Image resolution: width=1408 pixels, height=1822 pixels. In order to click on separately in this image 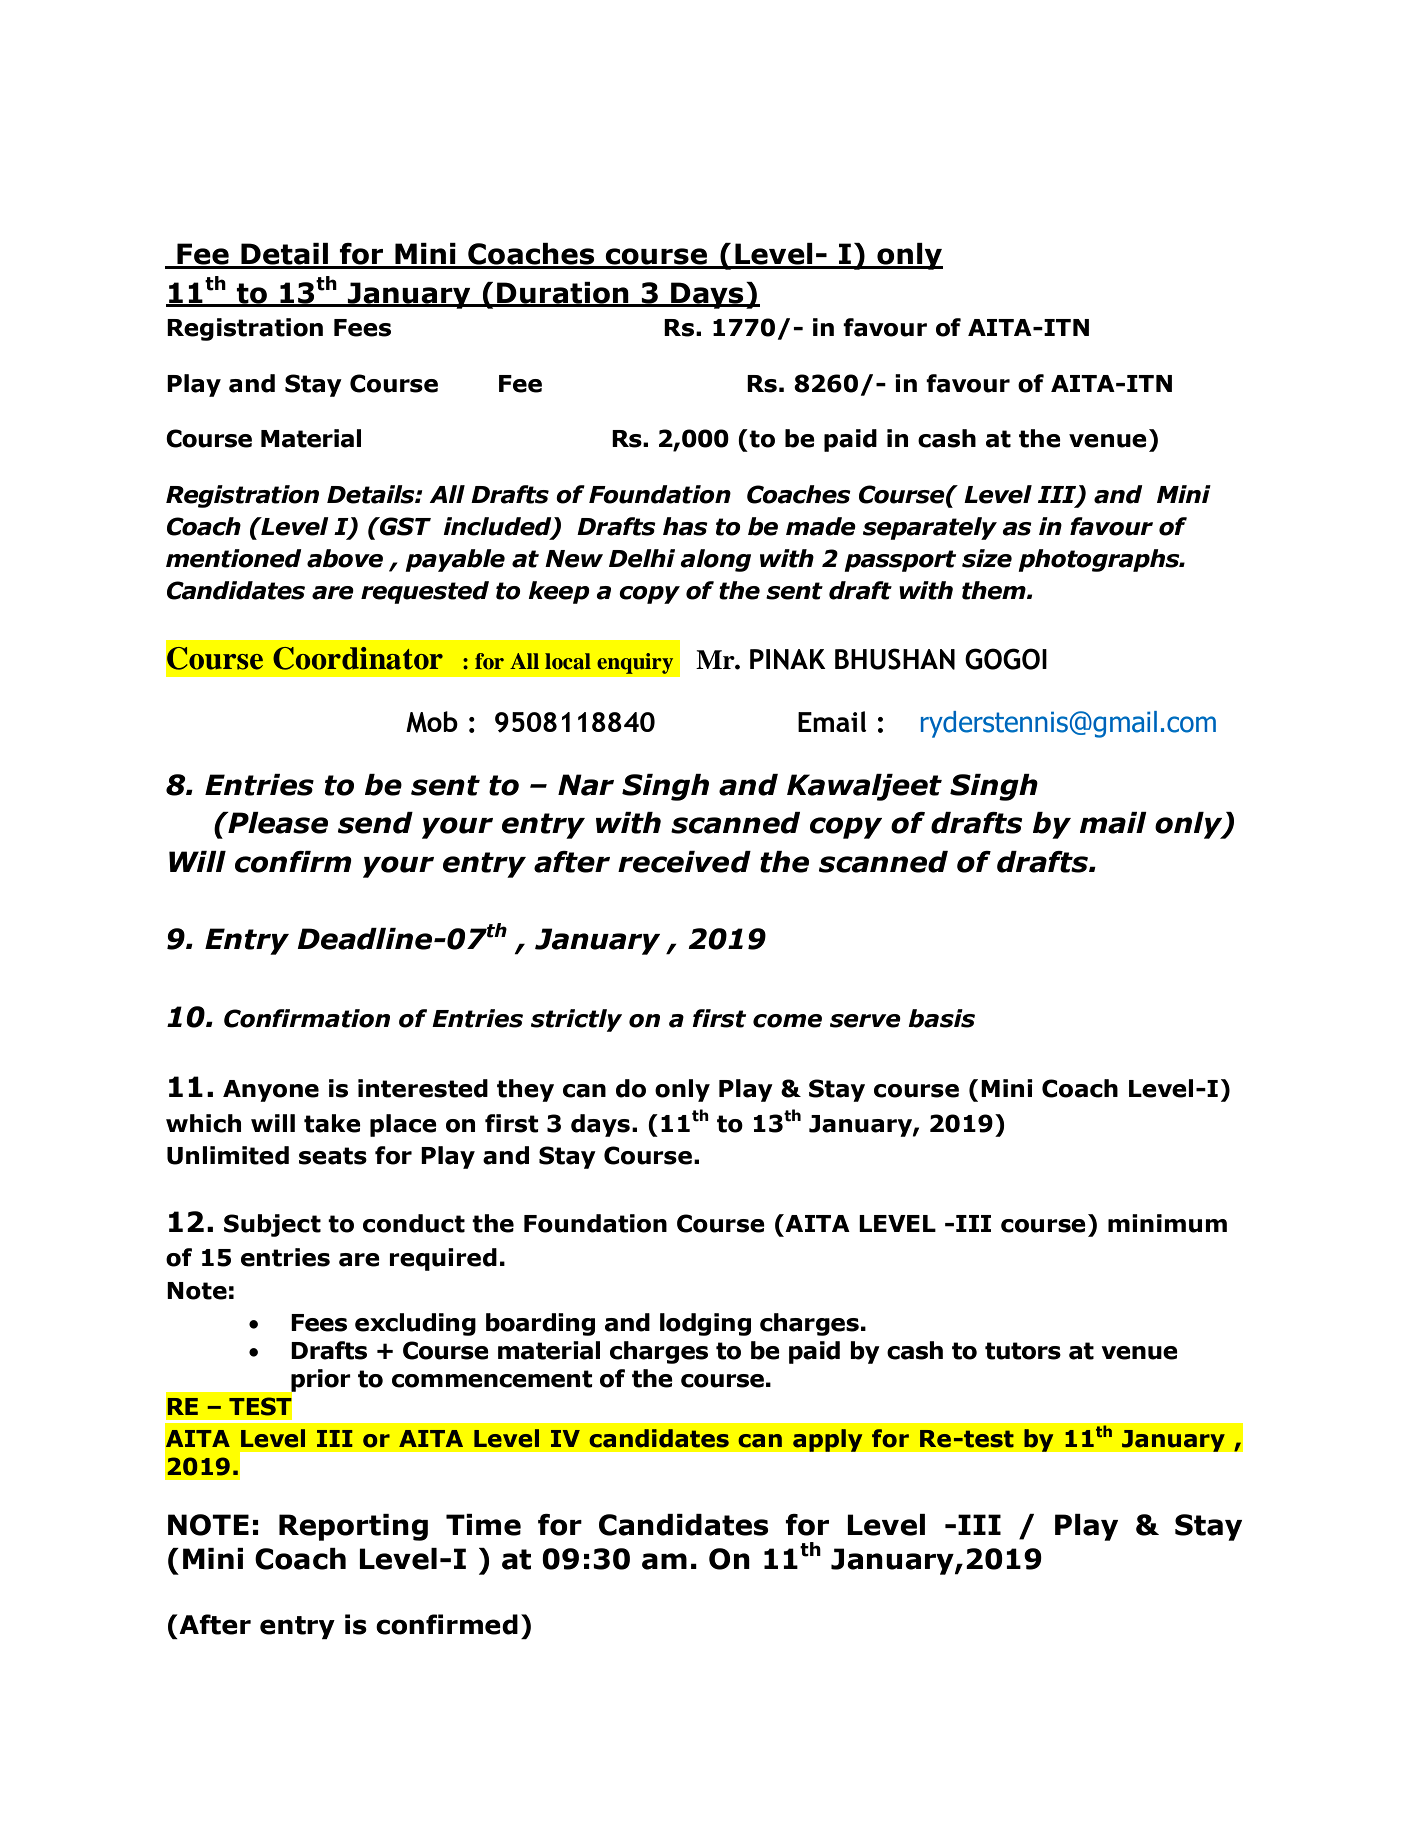, I will do `click(930, 528)`.
